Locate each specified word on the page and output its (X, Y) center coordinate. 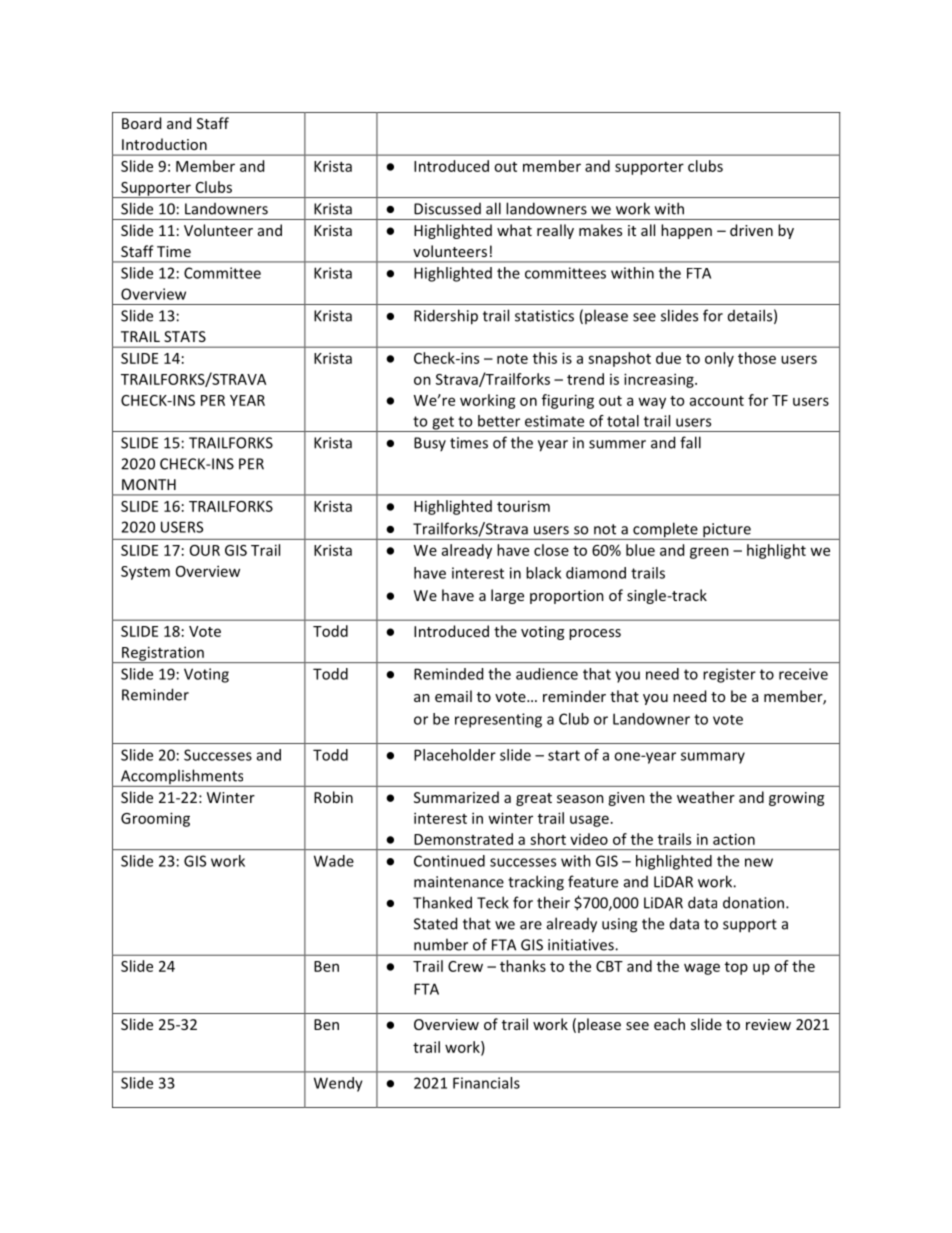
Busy (430, 444)
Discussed (447, 209)
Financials (486, 1083)
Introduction (164, 144)
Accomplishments (182, 778)
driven (751, 230)
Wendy (338, 1084)
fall (690, 442)
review (768, 1024)
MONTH (149, 484)
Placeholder (455, 755)
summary (713, 758)
